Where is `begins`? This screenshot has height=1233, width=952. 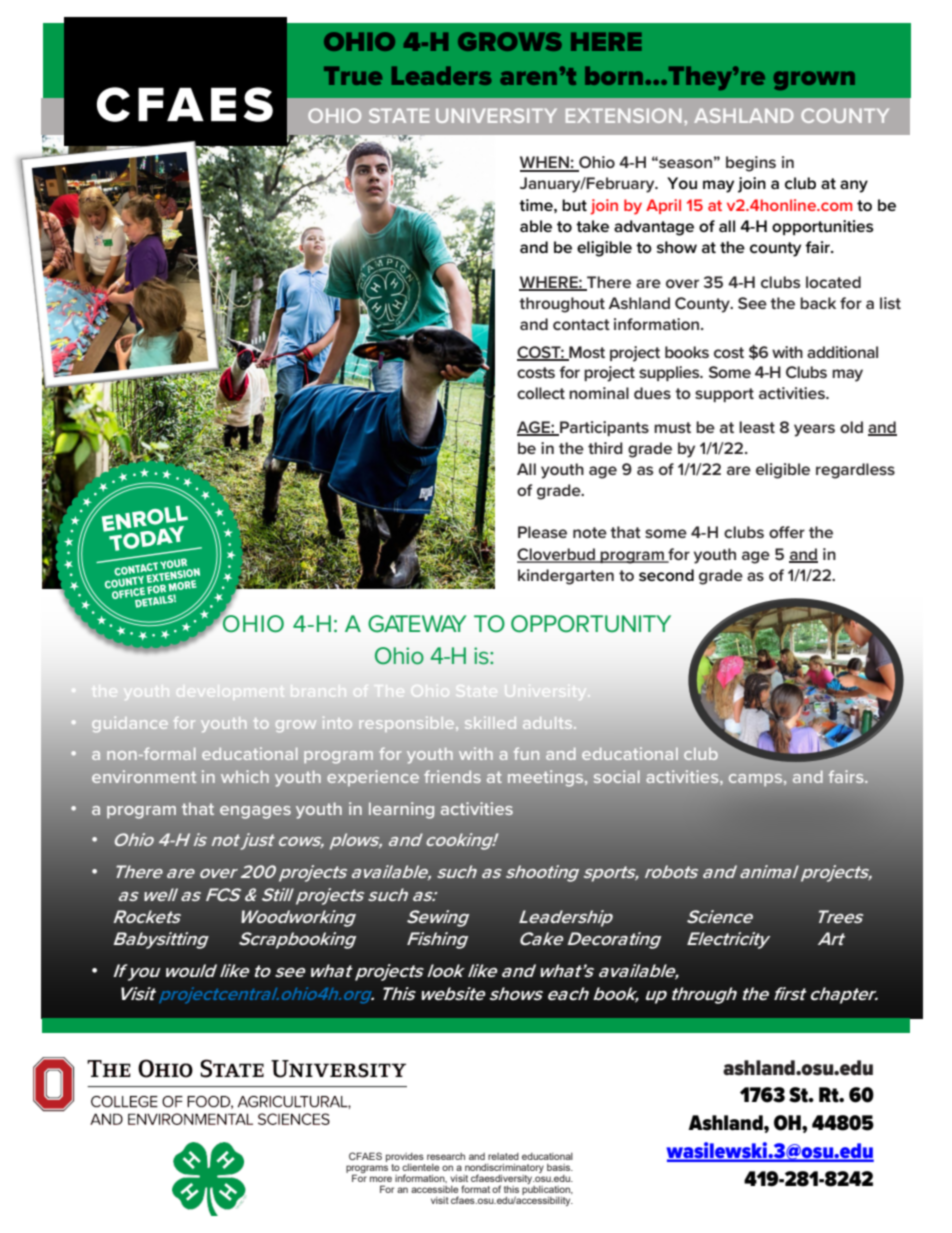
begins is located at coordinates (751, 164).
